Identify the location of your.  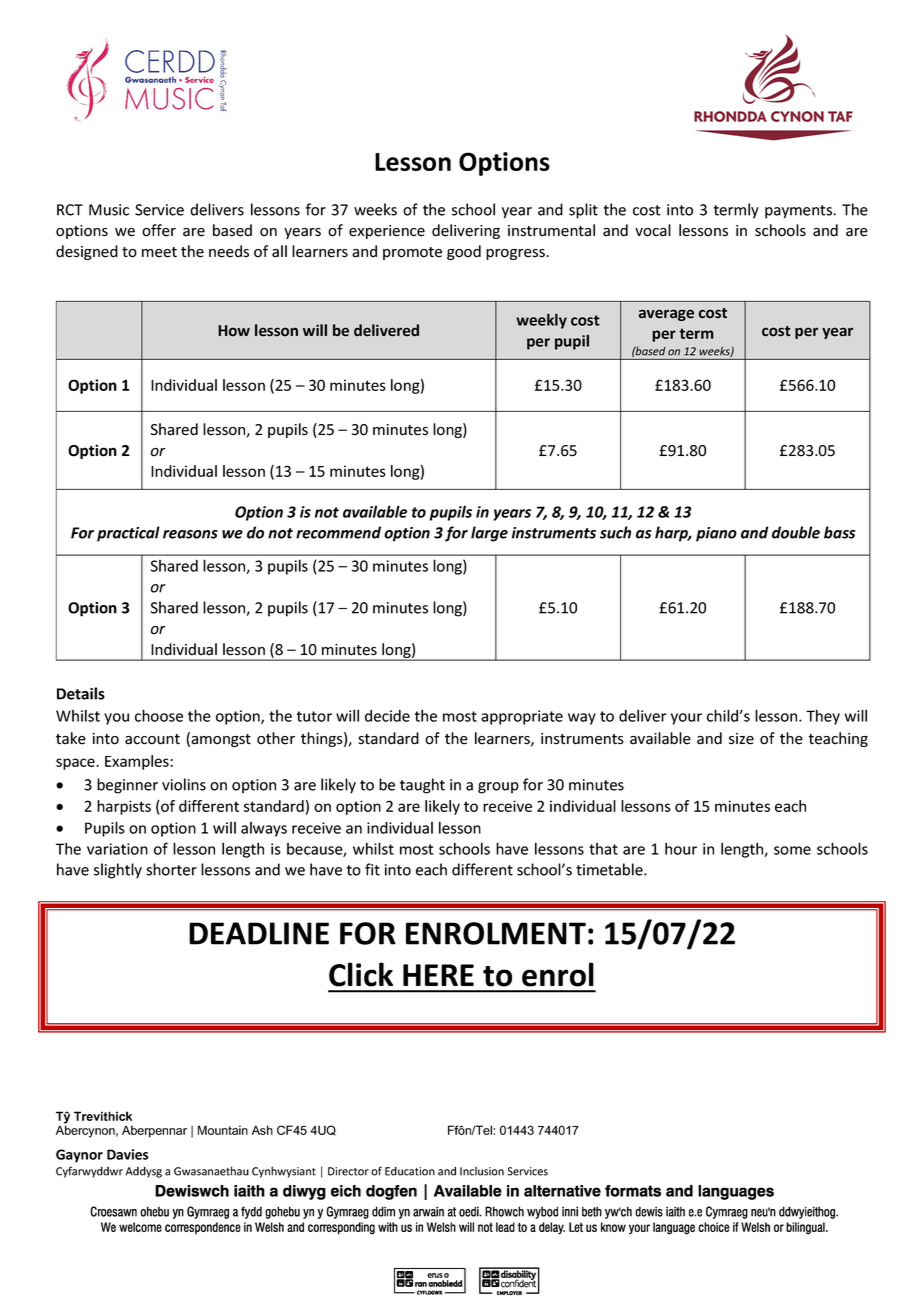
(686, 719).
